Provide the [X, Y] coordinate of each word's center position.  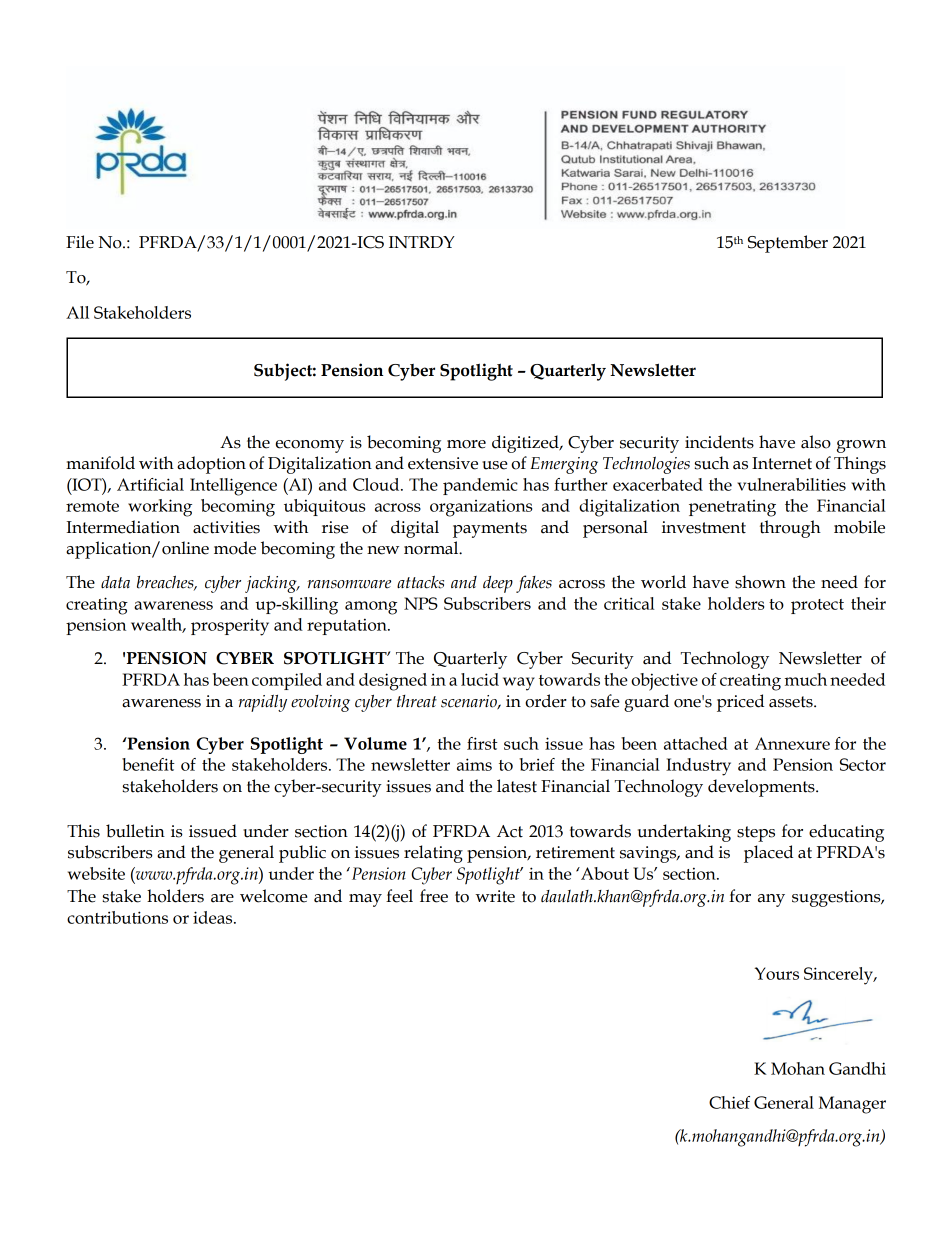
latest [517, 786]
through [790, 529]
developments [762, 788]
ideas [214, 917]
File [80, 242]
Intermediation [123, 527]
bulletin [135, 831]
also [816, 442]
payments [490, 530]
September [788, 244]
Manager [852, 1105]
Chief [729, 1102]
